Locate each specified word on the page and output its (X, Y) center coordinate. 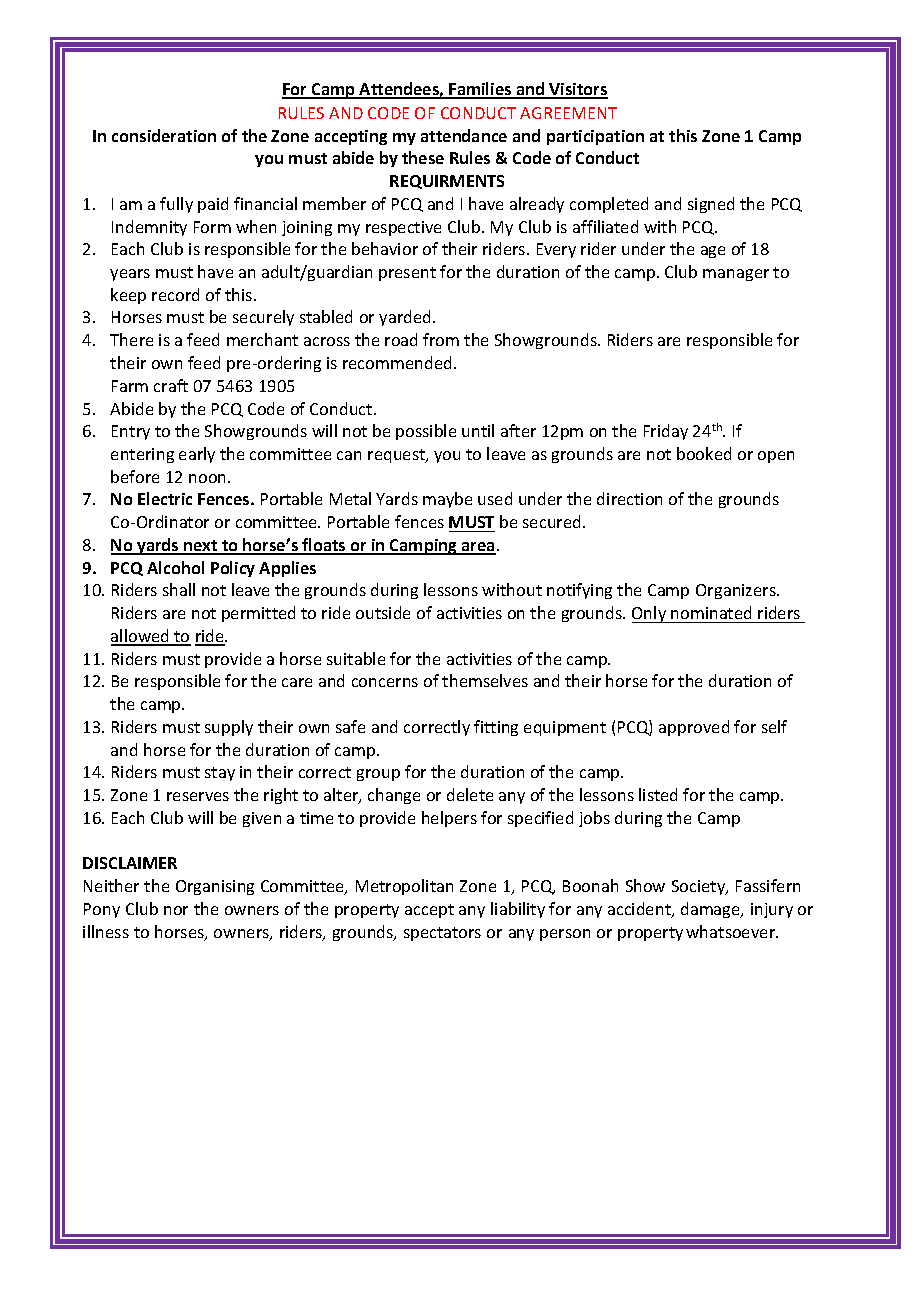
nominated (711, 612)
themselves (485, 680)
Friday (666, 432)
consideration (164, 135)
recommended (397, 362)
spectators (442, 934)
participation (595, 137)
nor (176, 910)
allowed (141, 637)
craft (171, 385)
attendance (464, 135)
